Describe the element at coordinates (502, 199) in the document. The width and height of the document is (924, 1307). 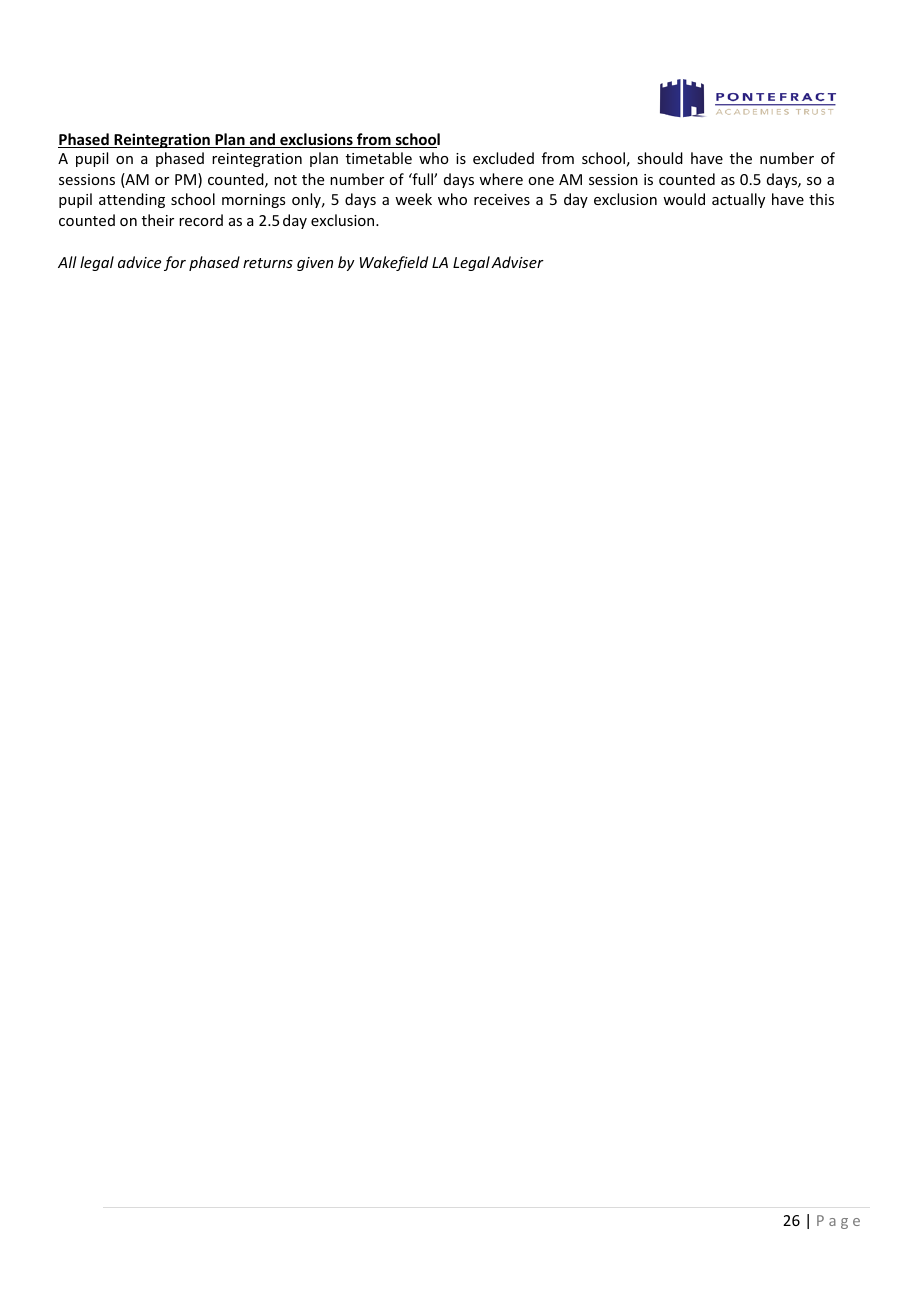
I see `receives` at that location.
